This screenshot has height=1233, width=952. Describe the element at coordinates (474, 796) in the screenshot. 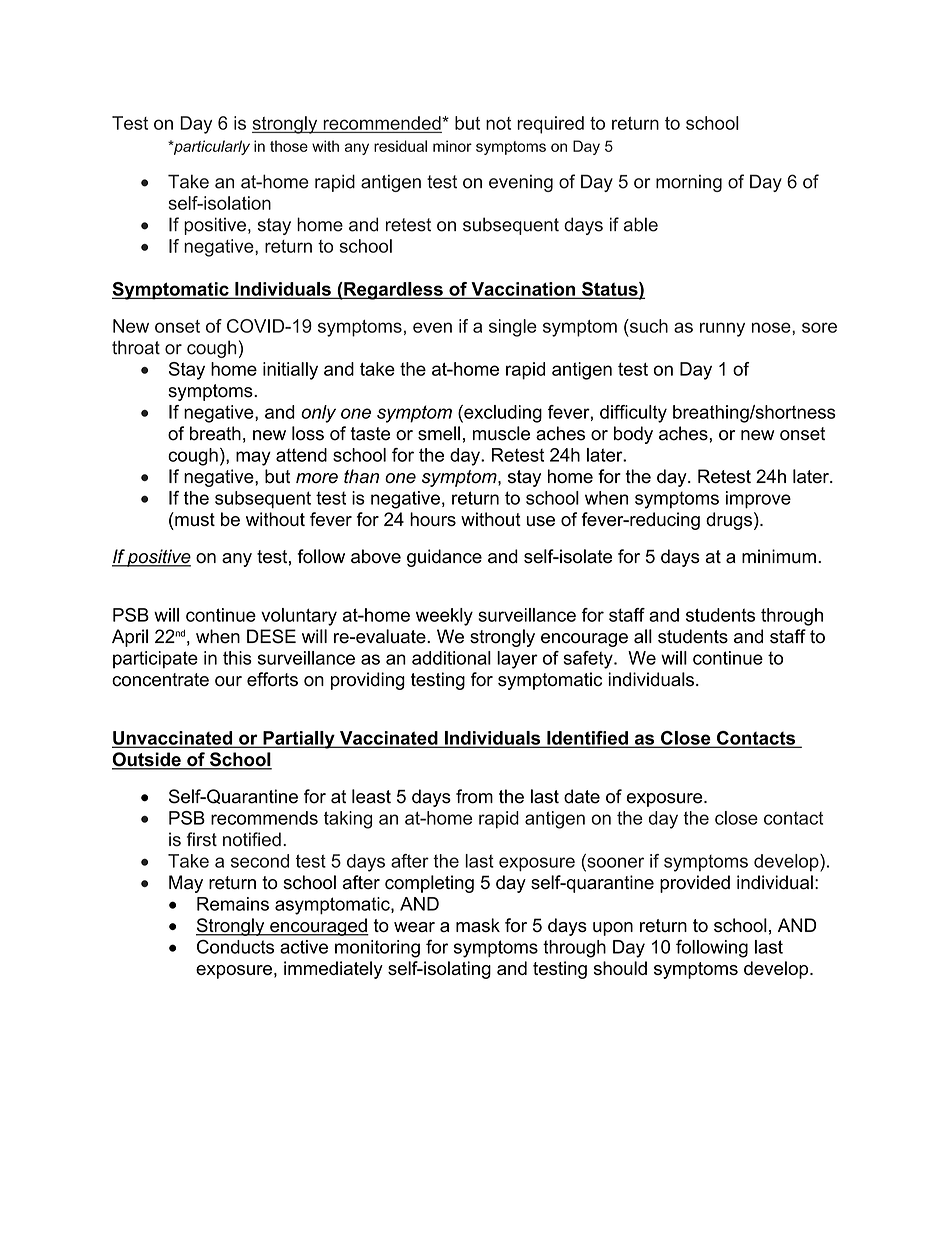

I see `from` at that location.
